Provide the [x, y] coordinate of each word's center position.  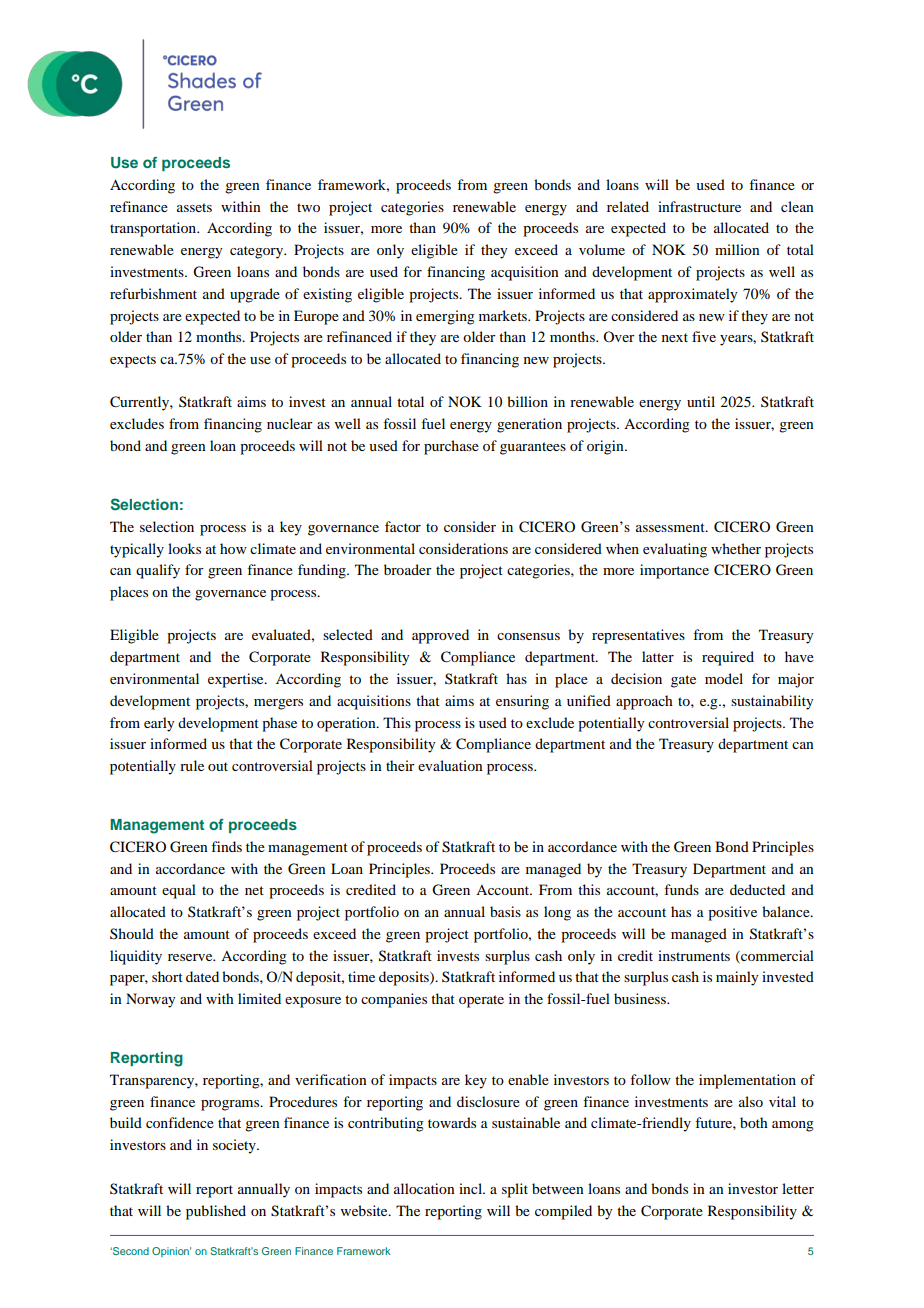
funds [681, 889]
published [216, 1212]
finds [226, 846]
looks [184, 548]
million [737, 249]
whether [736, 548]
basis [505, 911]
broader [408, 569]
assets [194, 207]
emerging [445, 317]
